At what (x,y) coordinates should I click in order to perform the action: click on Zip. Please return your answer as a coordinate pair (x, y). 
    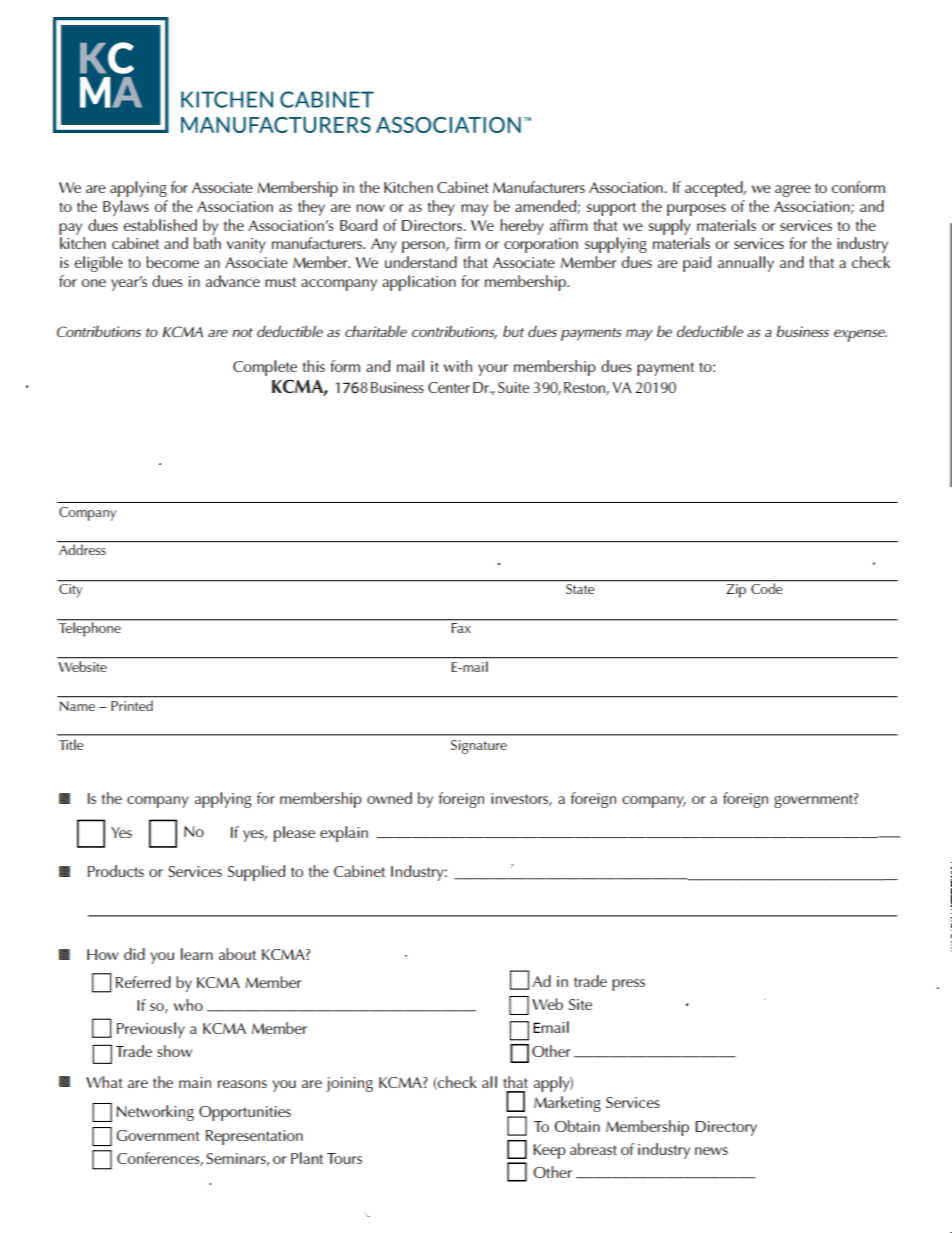
    Looking at the image, I should click on (736, 591).
